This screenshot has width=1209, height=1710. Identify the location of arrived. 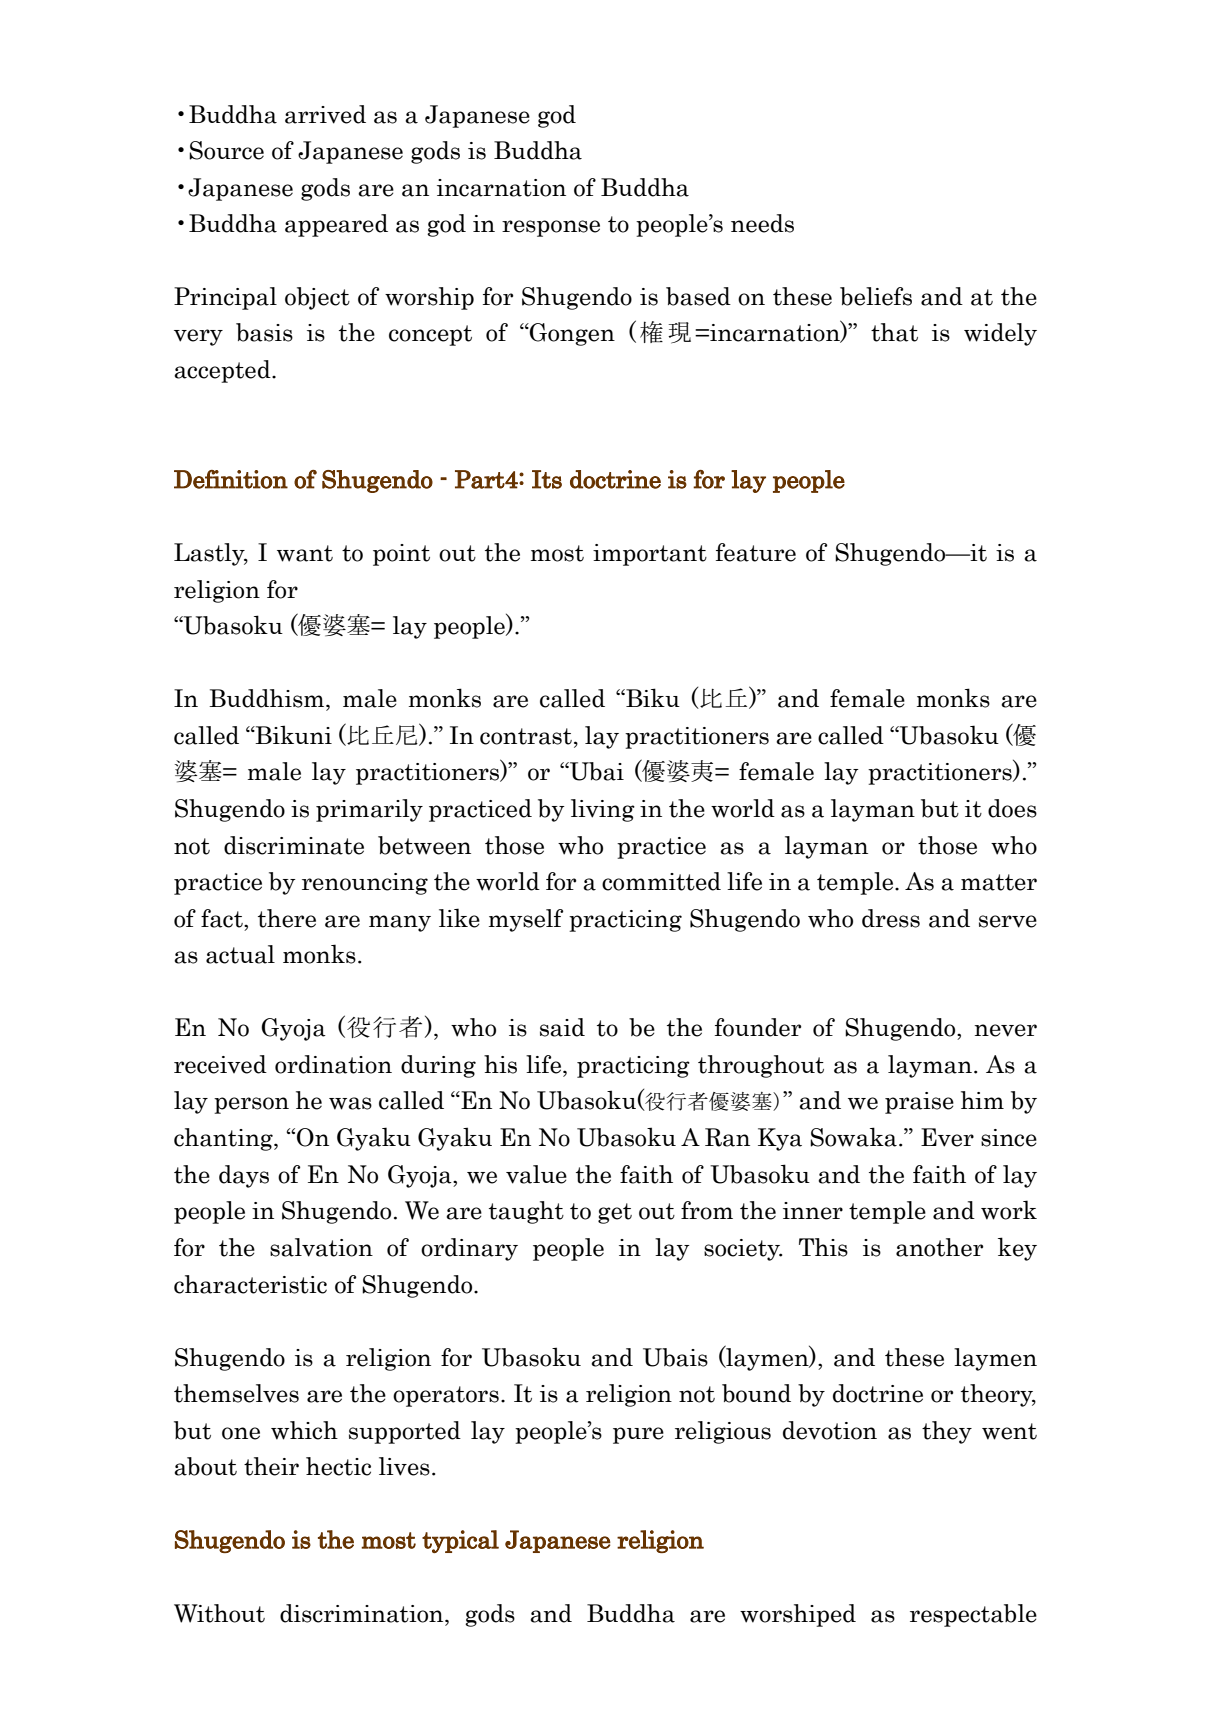
(325, 114).
